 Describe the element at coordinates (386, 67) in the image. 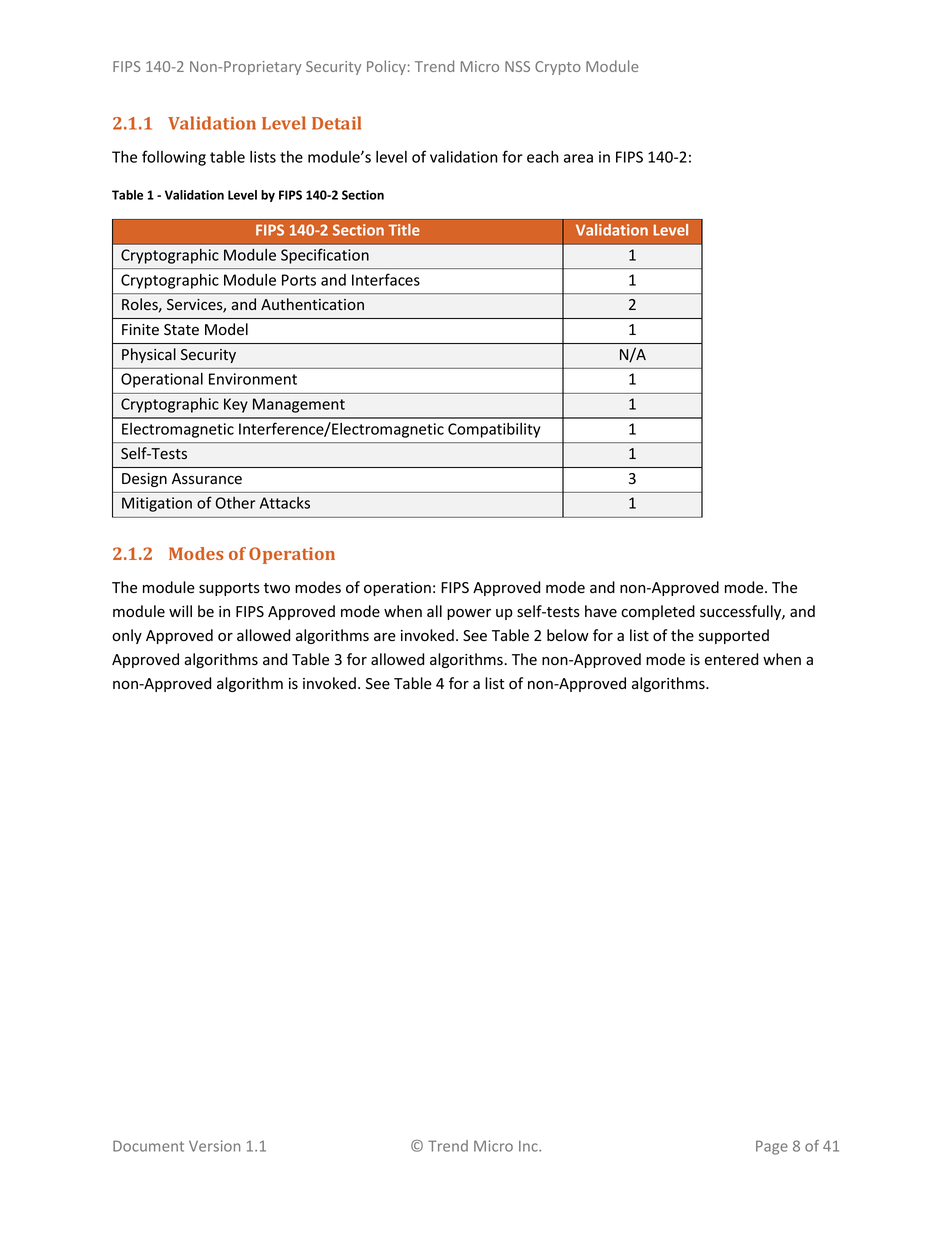

I see `Policy` at that location.
